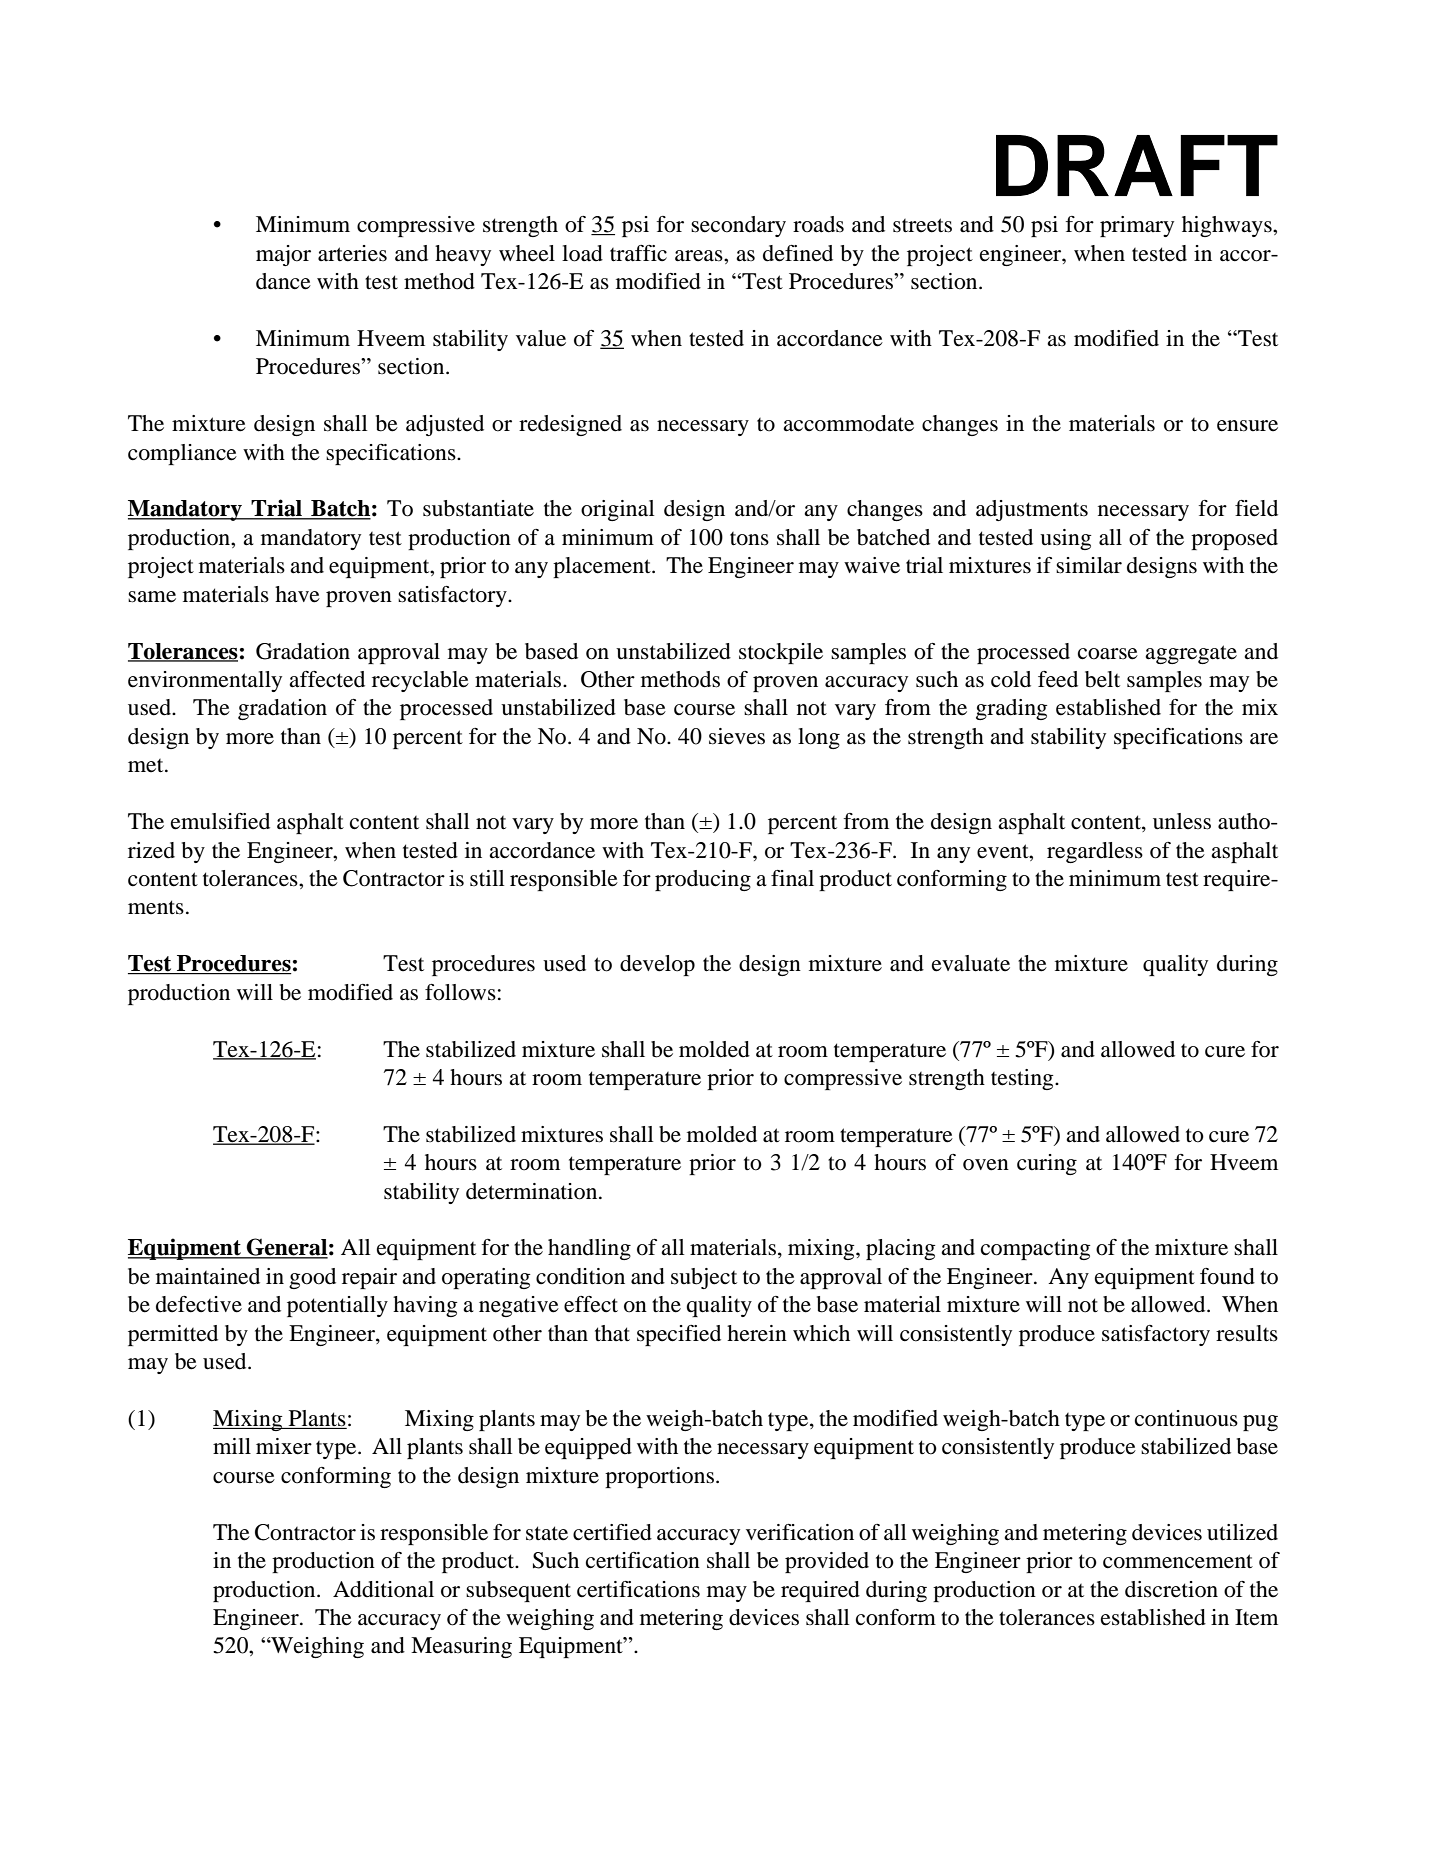  I want to click on good, so click(312, 1278).
